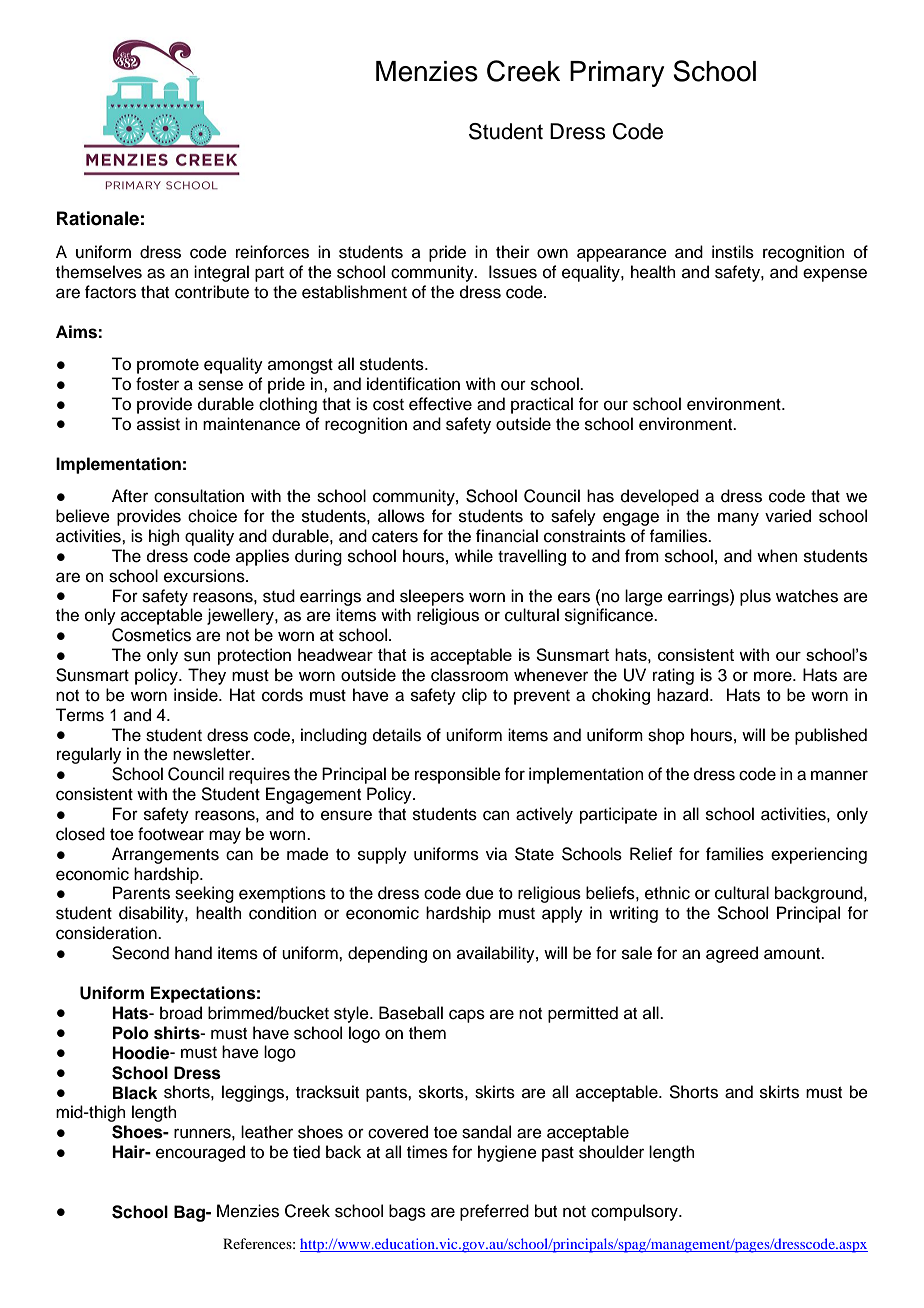 The height and width of the screenshot is (1308, 924). Describe the element at coordinates (469, 675) in the screenshot. I see `classroom` at that location.
